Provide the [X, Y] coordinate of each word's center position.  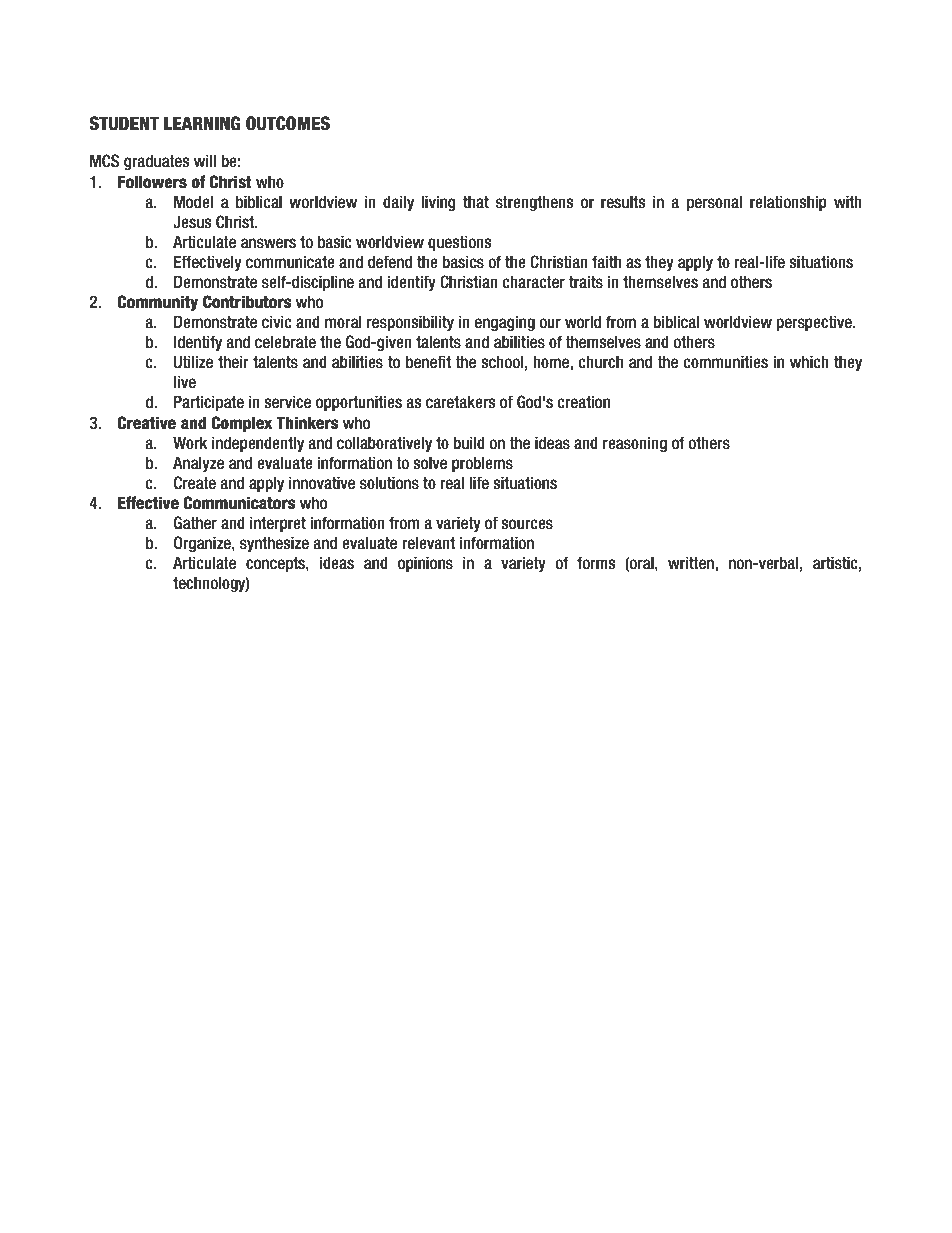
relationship [788, 203]
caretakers [461, 402]
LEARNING [202, 123]
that [476, 201]
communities [725, 362]
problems [482, 464]
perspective [815, 323]
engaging [505, 323]
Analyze [198, 464]
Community [158, 303]
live [185, 382]
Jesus [192, 222]
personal [714, 203]
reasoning [635, 444]
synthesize [274, 544]
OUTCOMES [288, 123]
